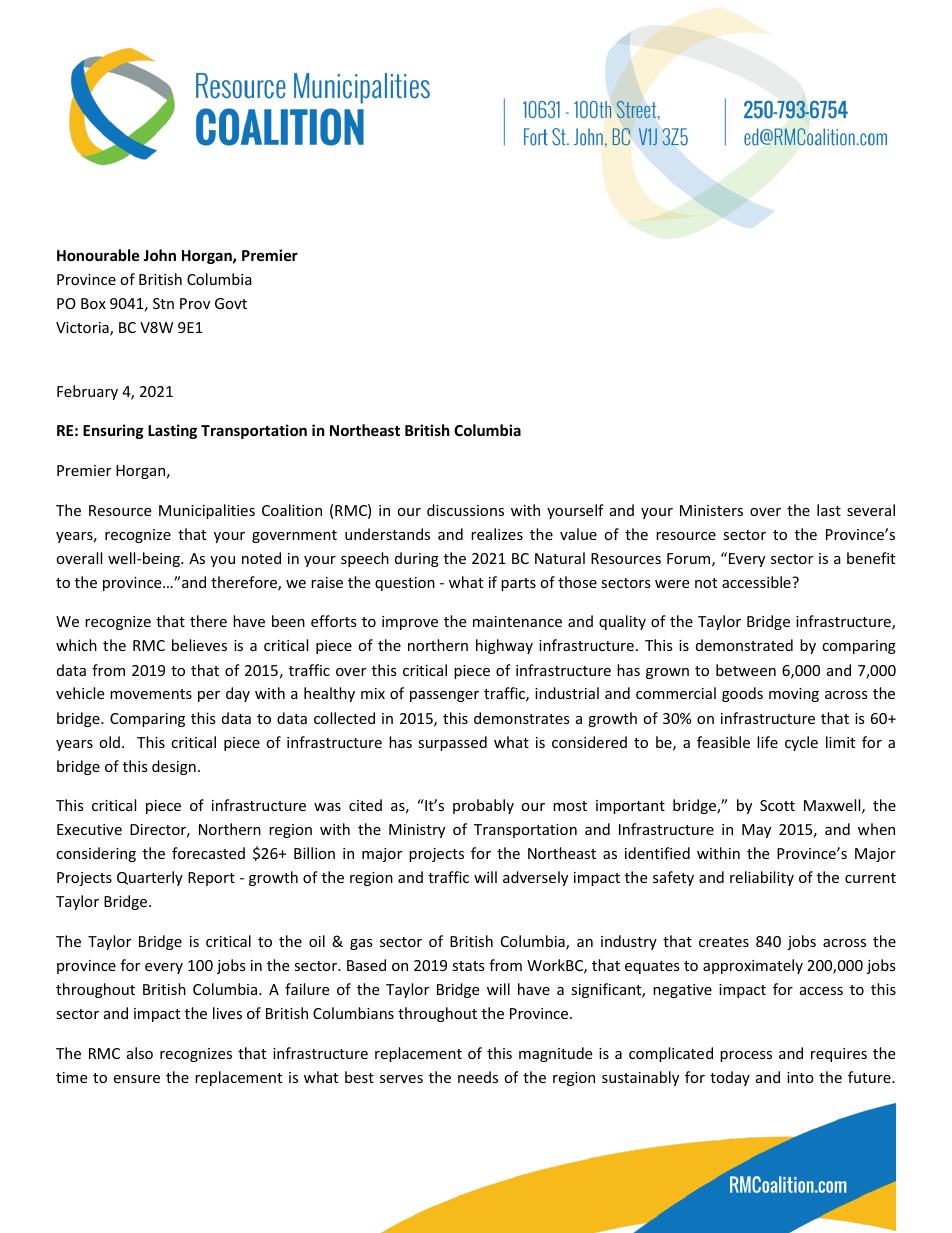  I want to click on Municipalities, so click(207, 511).
